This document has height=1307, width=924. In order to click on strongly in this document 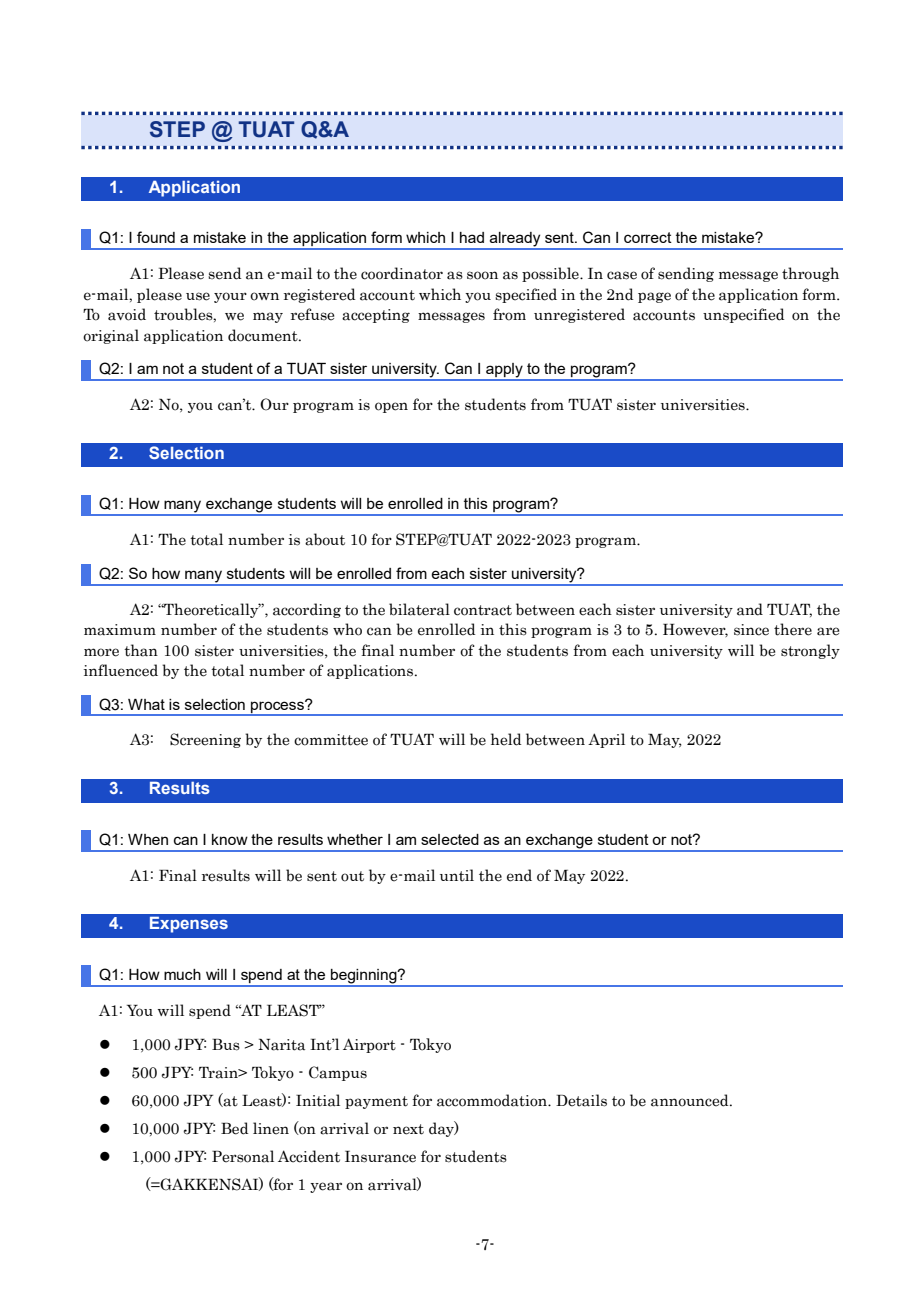, I will do `click(810, 651)`.
